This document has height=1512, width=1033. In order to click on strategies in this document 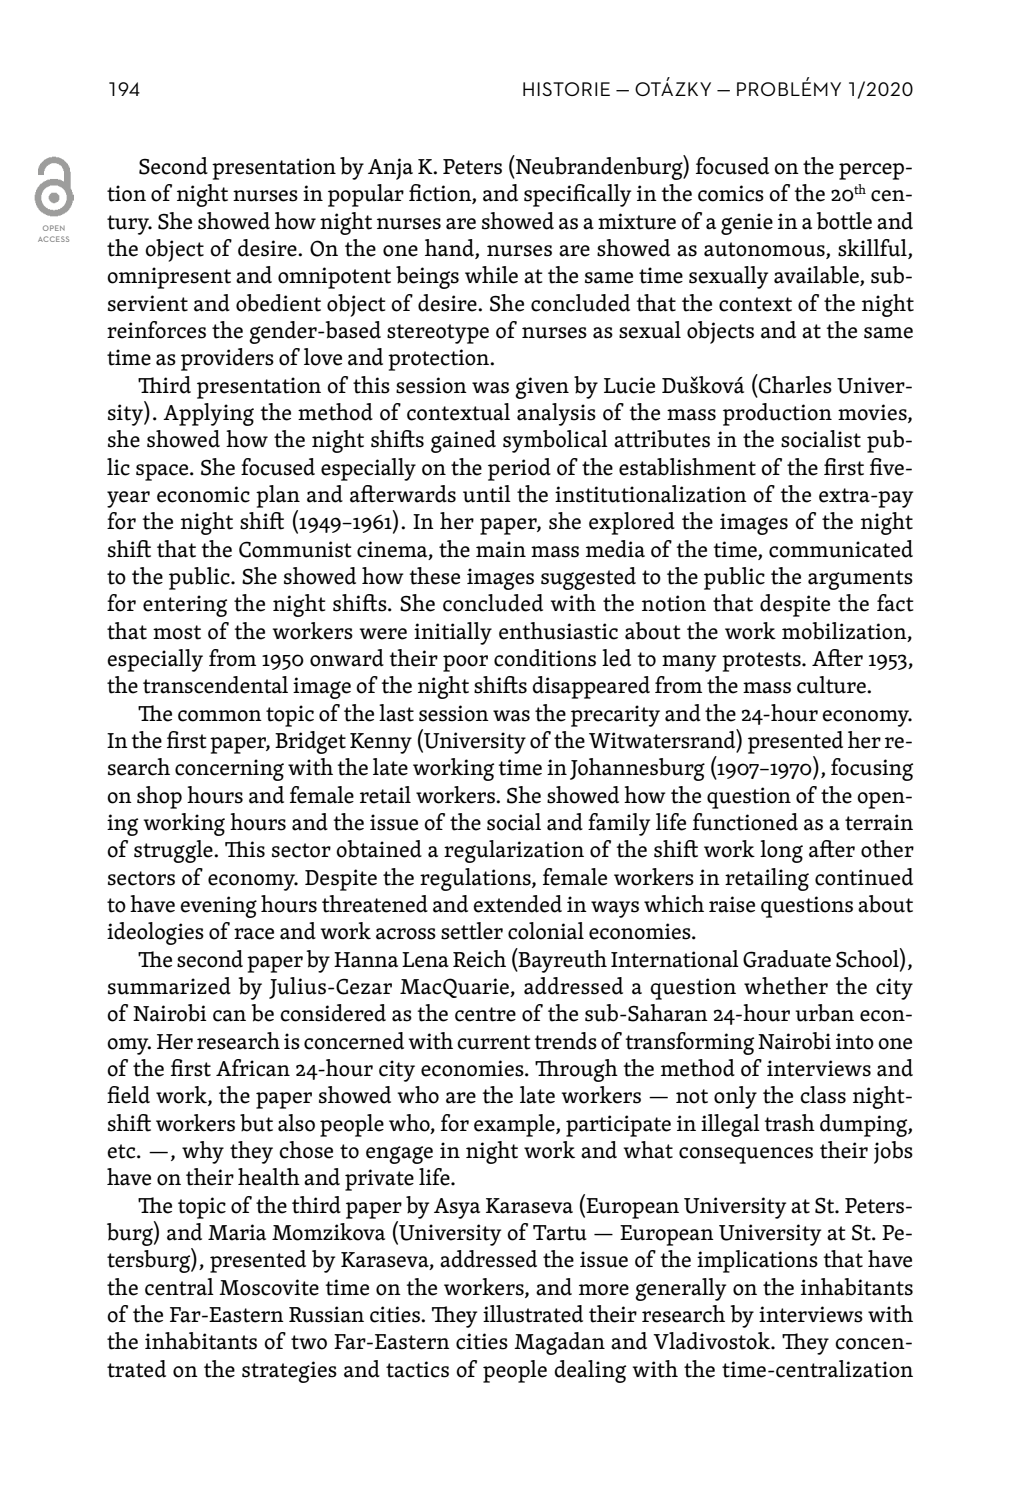, I will do `click(289, 1372)`.
